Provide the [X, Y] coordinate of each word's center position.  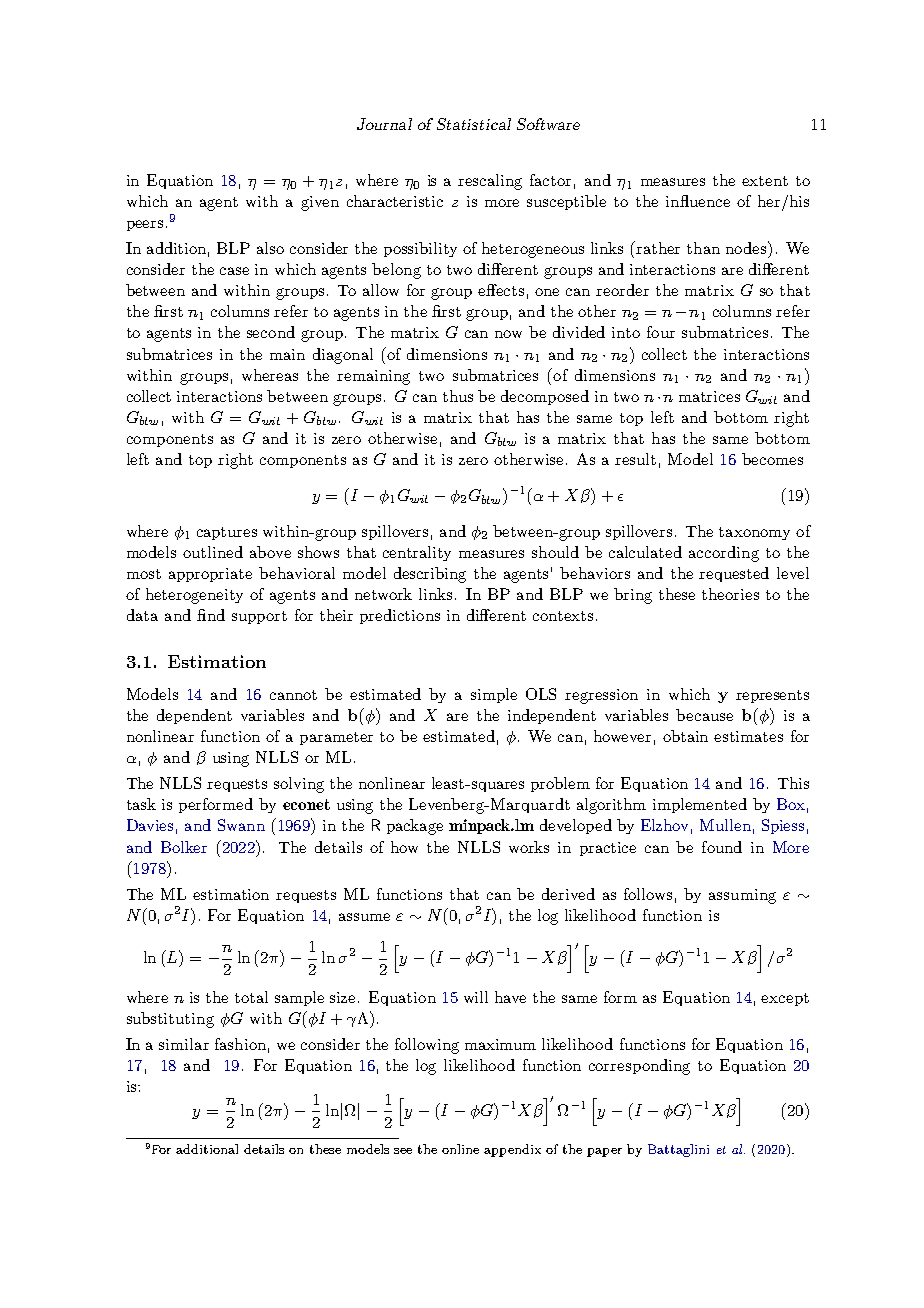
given [320, 203]
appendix [512, 1150]
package [415, 827]
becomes [772, 459]
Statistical [474, 124]
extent [765, 181]
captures [227, 533]
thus [458, 396]
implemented [700, 805]
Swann [241, 825]
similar [184, 1044]
